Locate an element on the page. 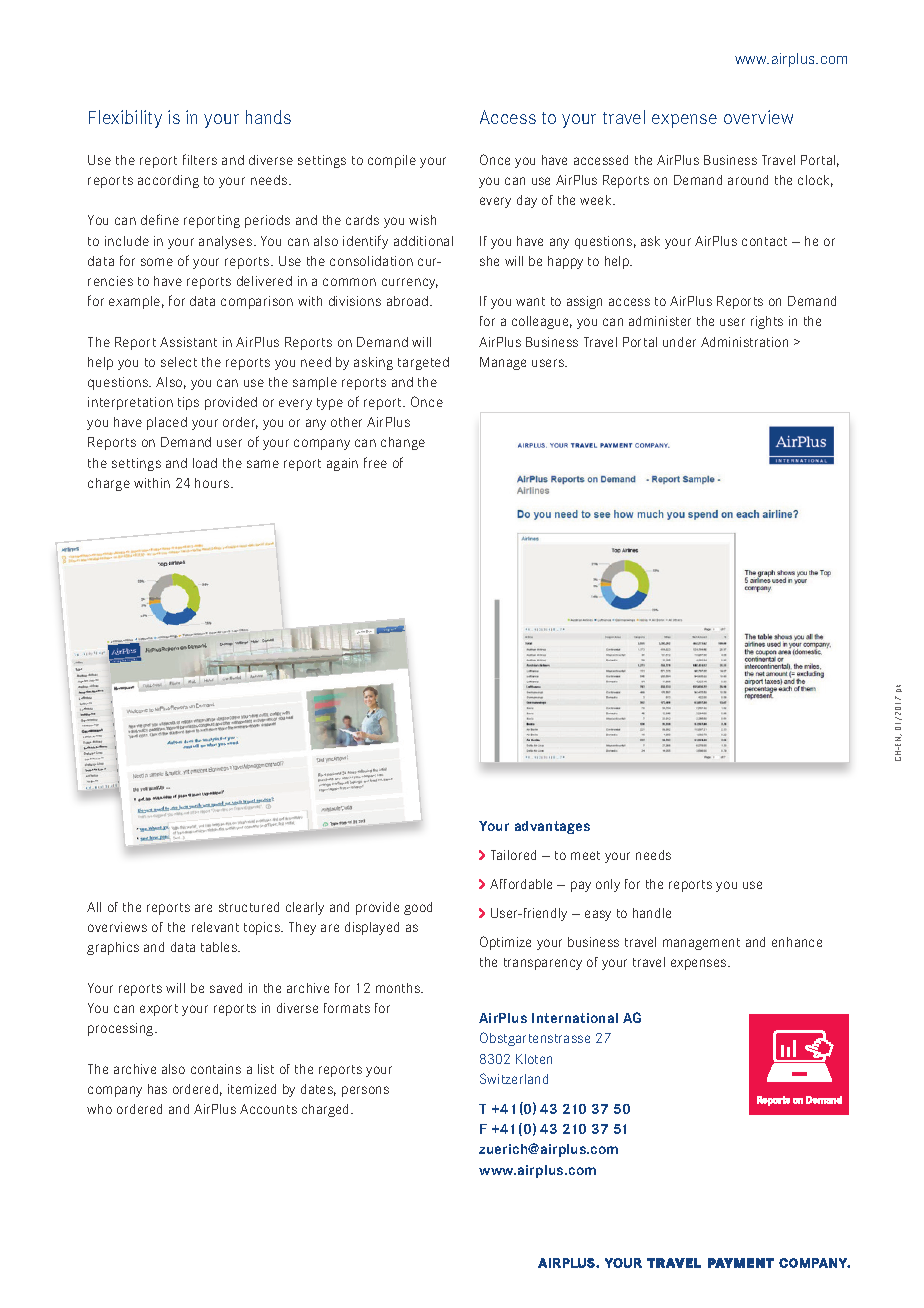 This page has height=1308, width=924. structured is located at coordinates (249, 907).
